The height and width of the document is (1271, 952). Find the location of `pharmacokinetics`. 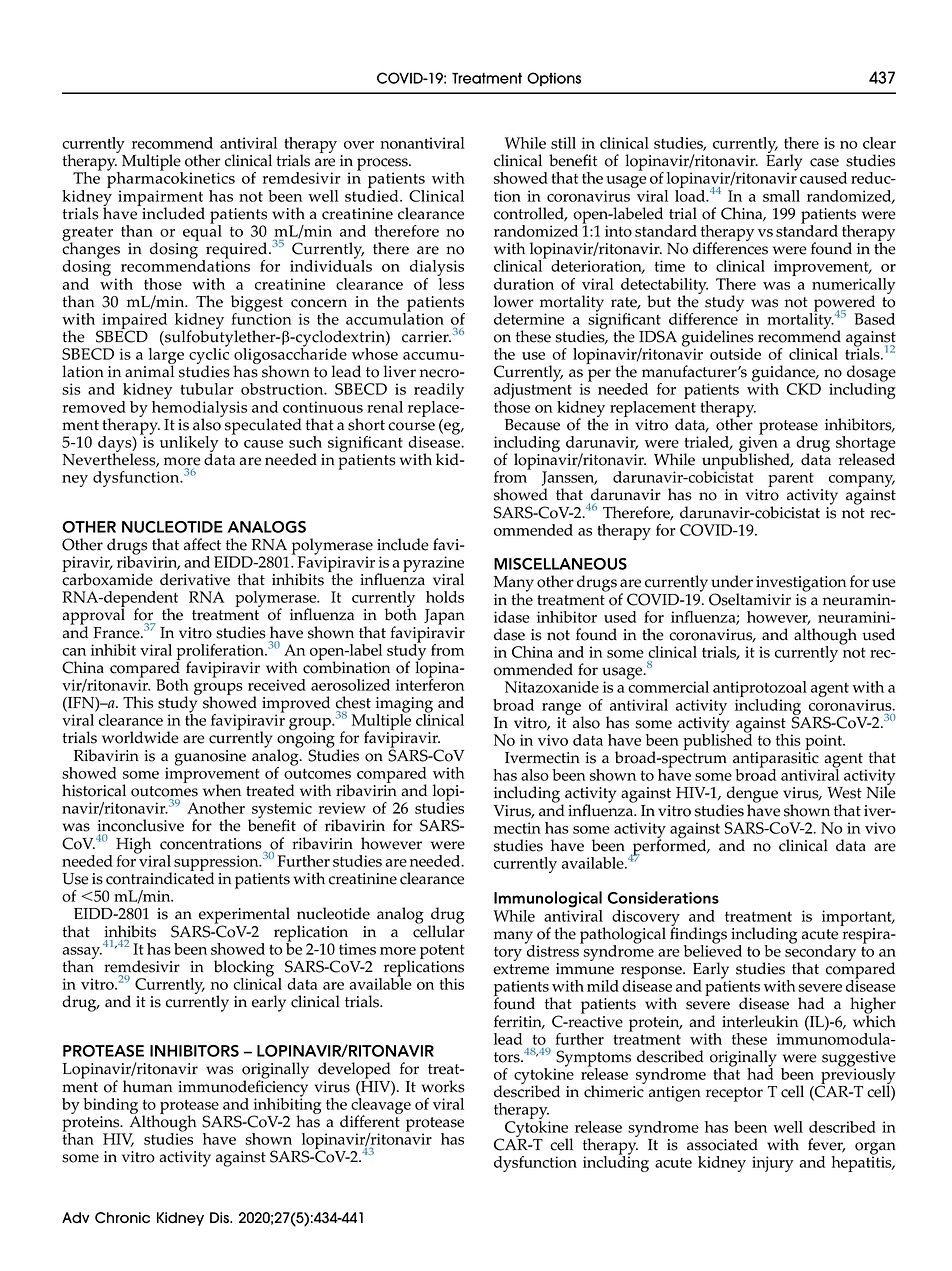

pharmacokinetics is located at coordinates (171, 180).
